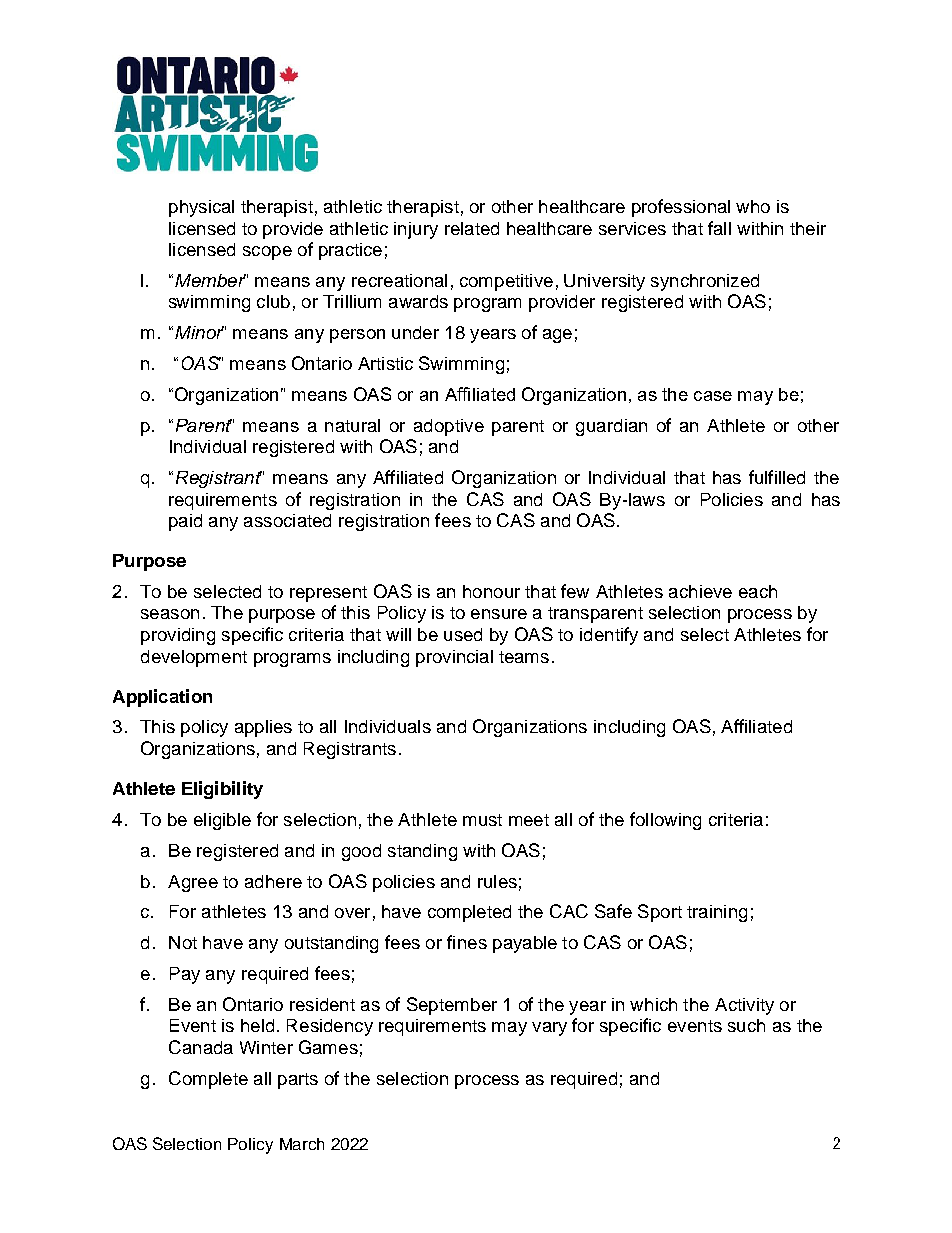 Image resolution: width=952 pixels, height=1233 pixels. I want to click on scope, so click(267, 253).
